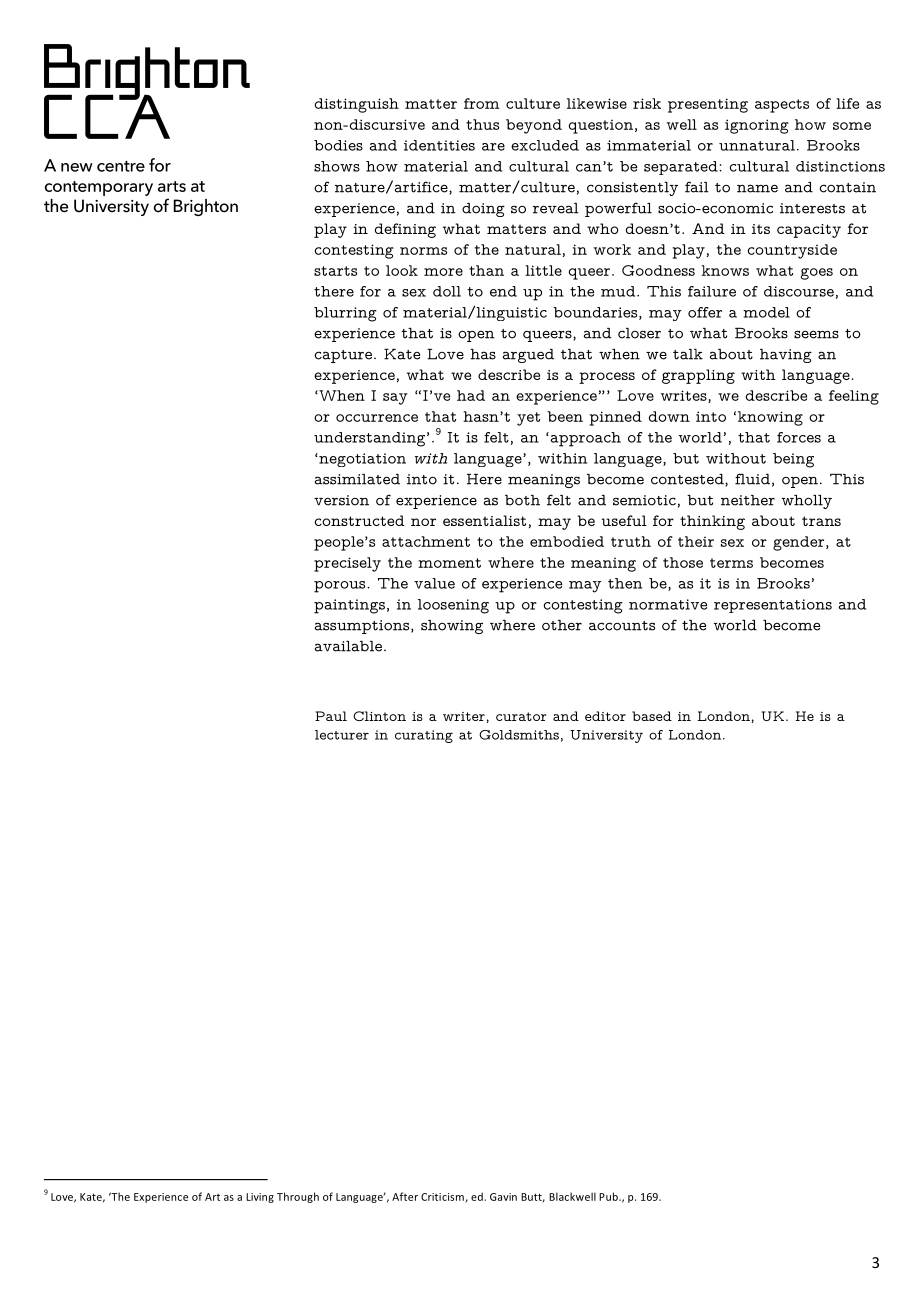 This screenshot has width=924, height=1308. What do you see at coordinates (298, 1197) in the screenshot?
I see `Through` at bounding box center [298, 1197].
